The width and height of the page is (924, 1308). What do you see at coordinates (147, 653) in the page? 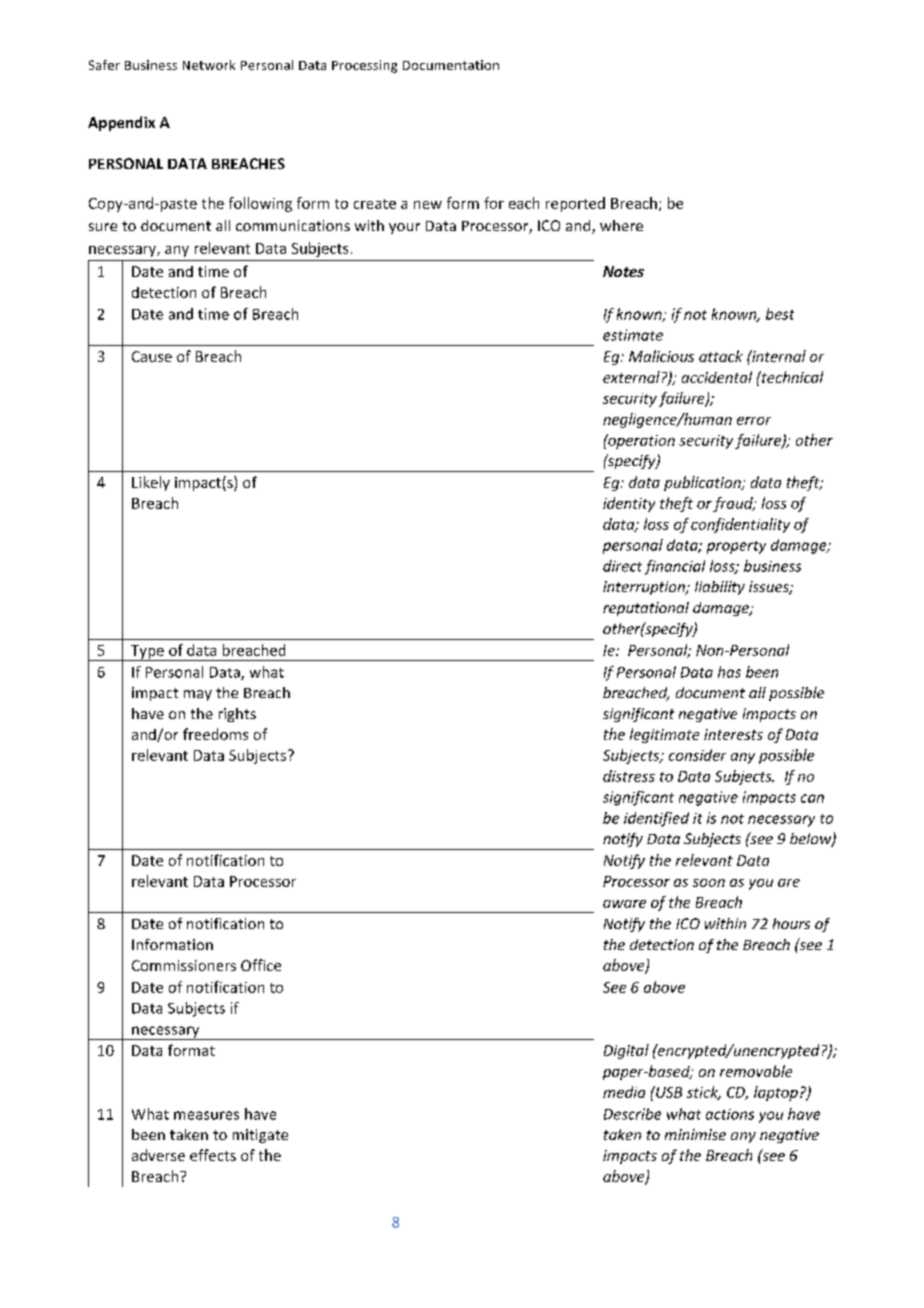
I see `Type` at bounding box center [147, 653].
